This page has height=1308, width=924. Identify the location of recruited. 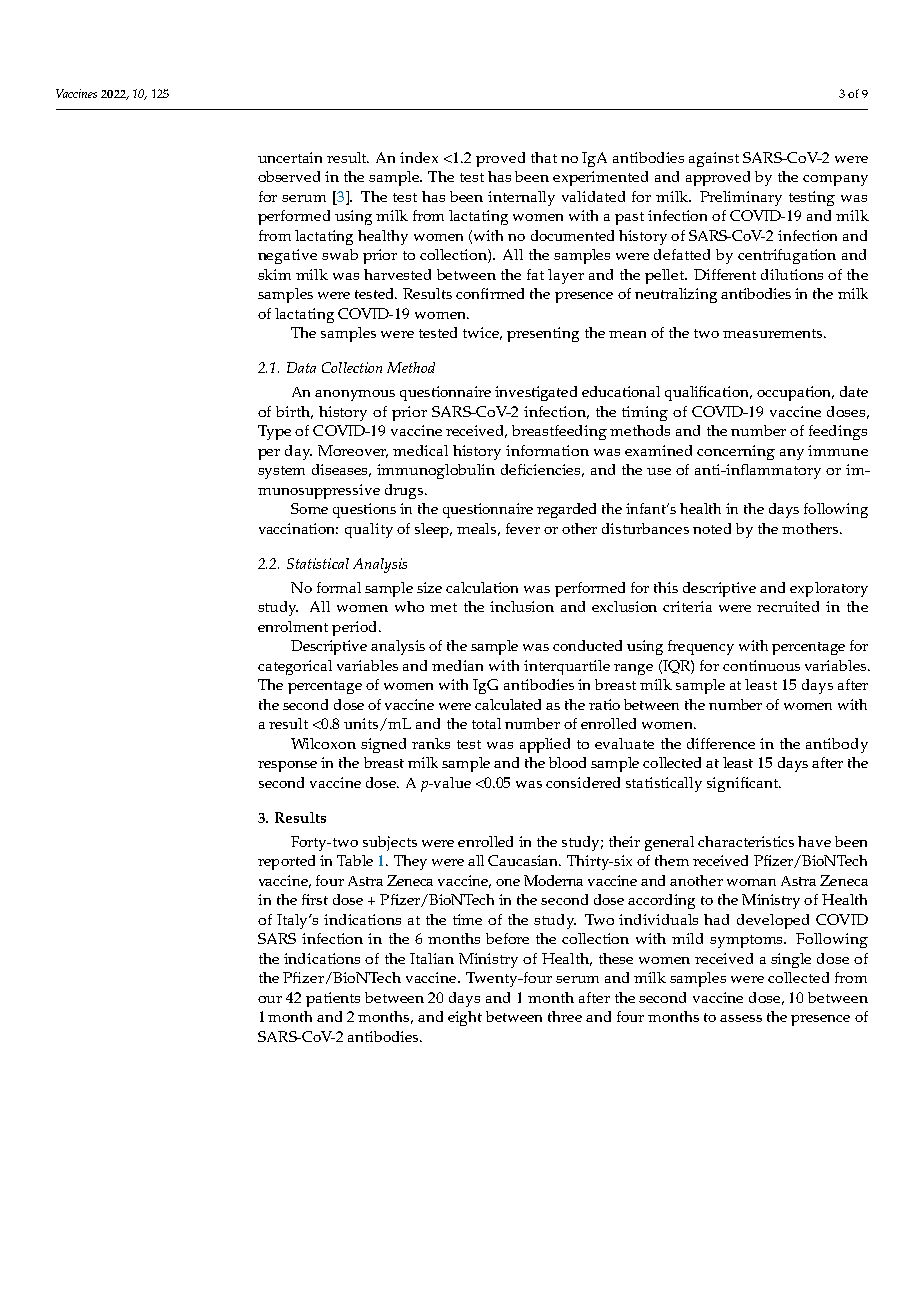
(788, 606).
